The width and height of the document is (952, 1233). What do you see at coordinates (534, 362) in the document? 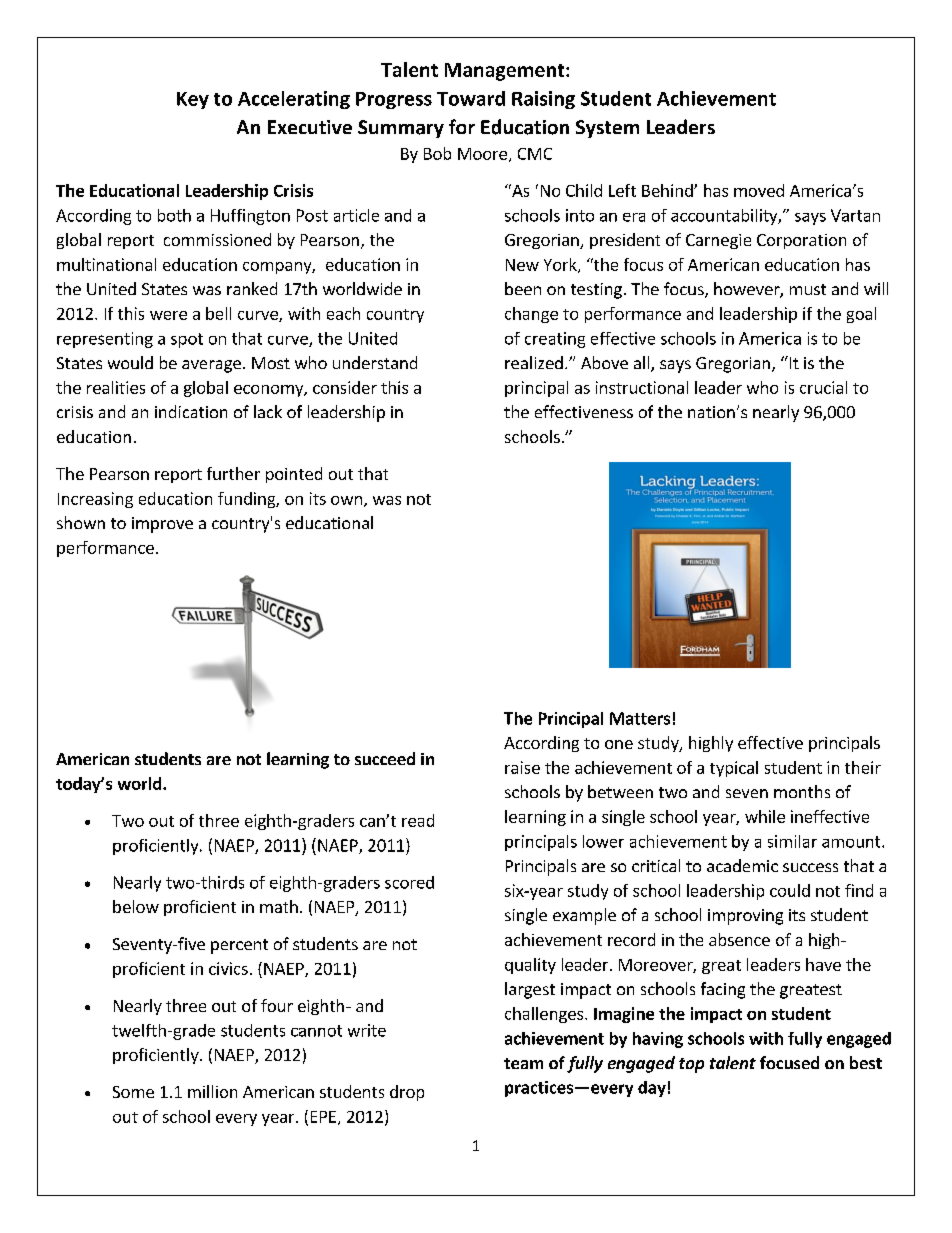
I see `realized` at bounding box center [534, 362].
